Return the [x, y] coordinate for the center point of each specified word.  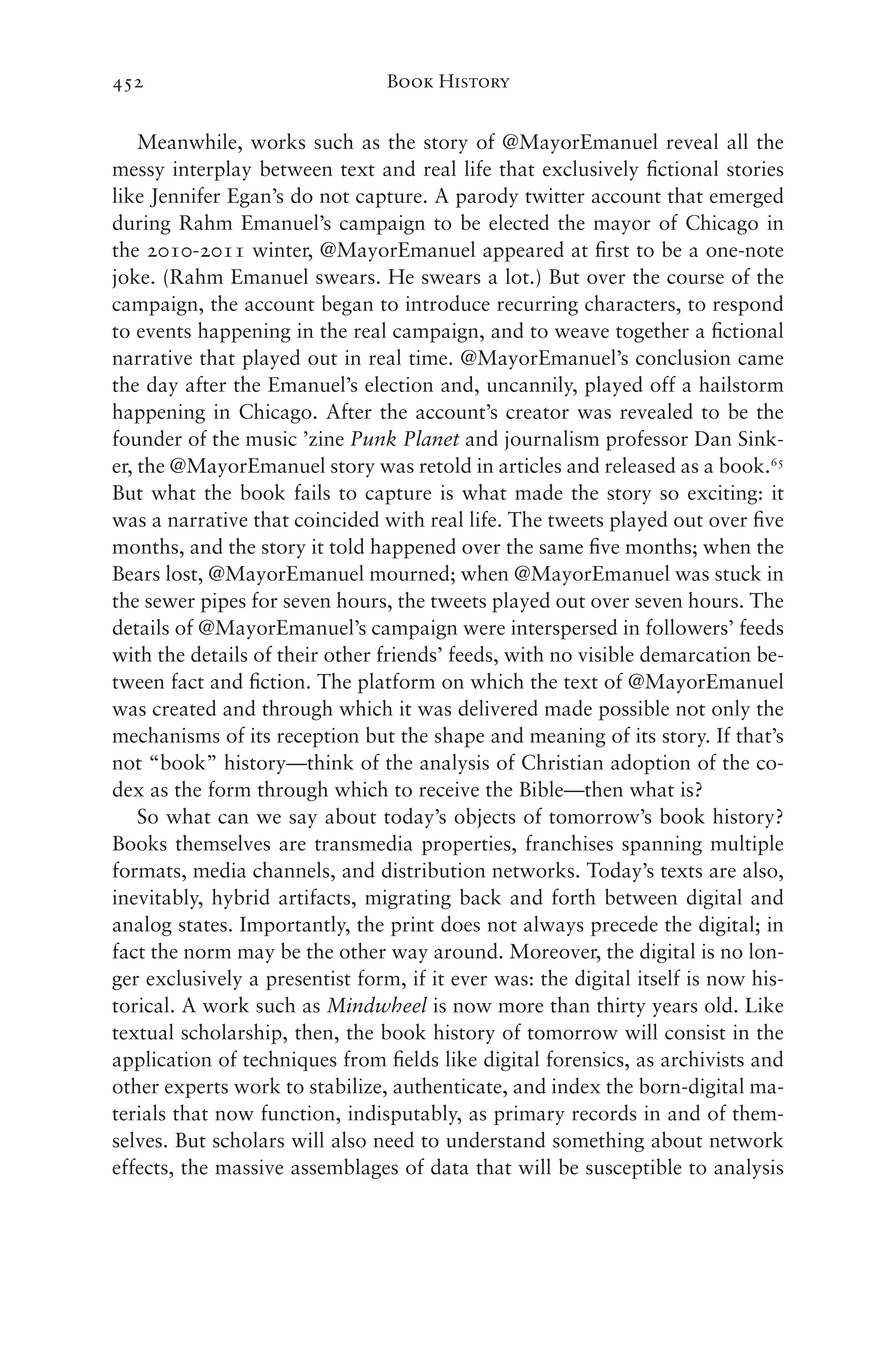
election [399, 384]
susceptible [634, 1168]
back [480, 896]
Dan [713, 438]
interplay [212, 170]
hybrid [241, 898]
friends [408, 653]
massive [249, 1167]
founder [147, 438]
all [737, 141]
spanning [662, 846]
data [450, 1166]
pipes [223, 603]
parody [487, 197]
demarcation [695, 654]
